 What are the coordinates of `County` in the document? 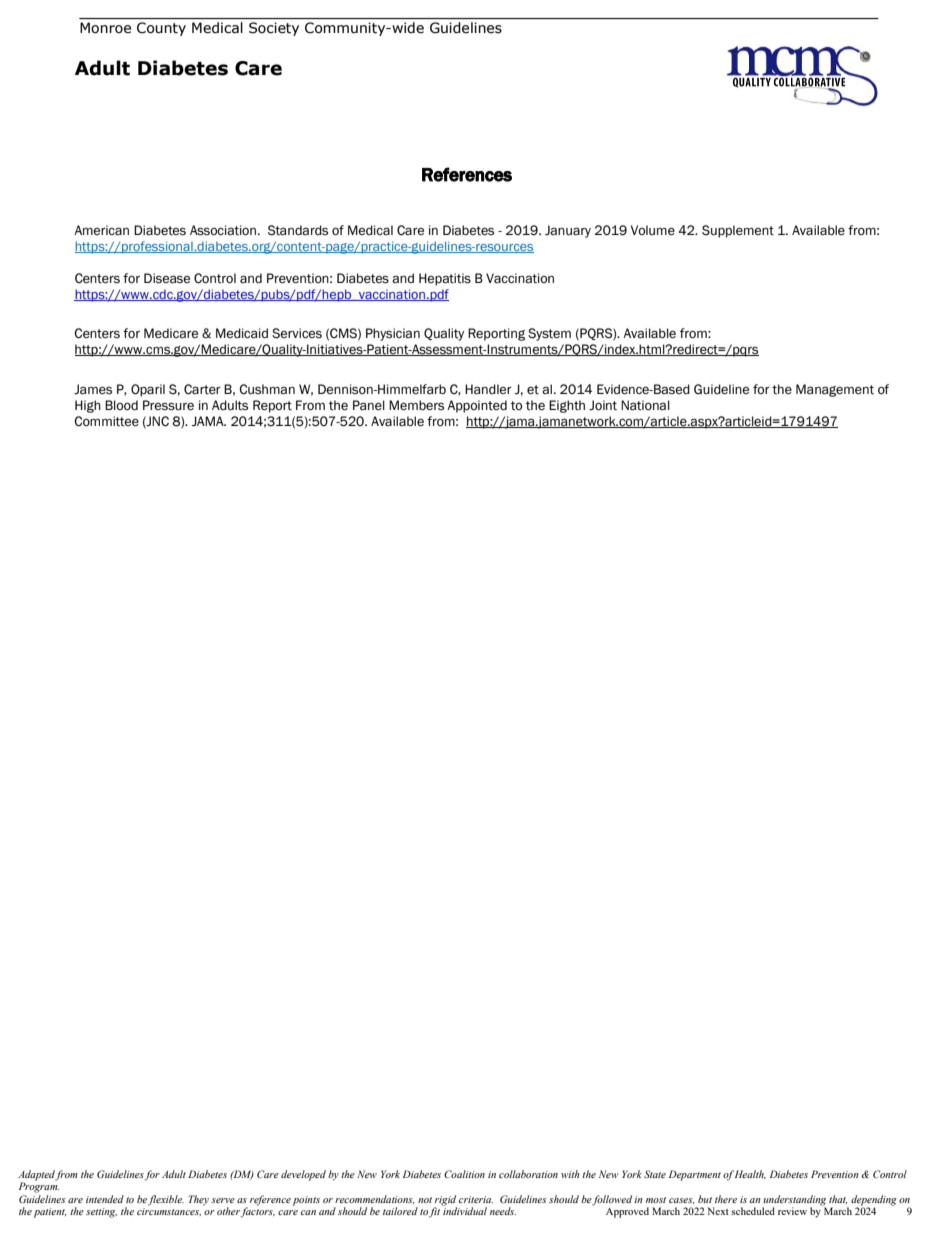 It's located at (161, 29).
